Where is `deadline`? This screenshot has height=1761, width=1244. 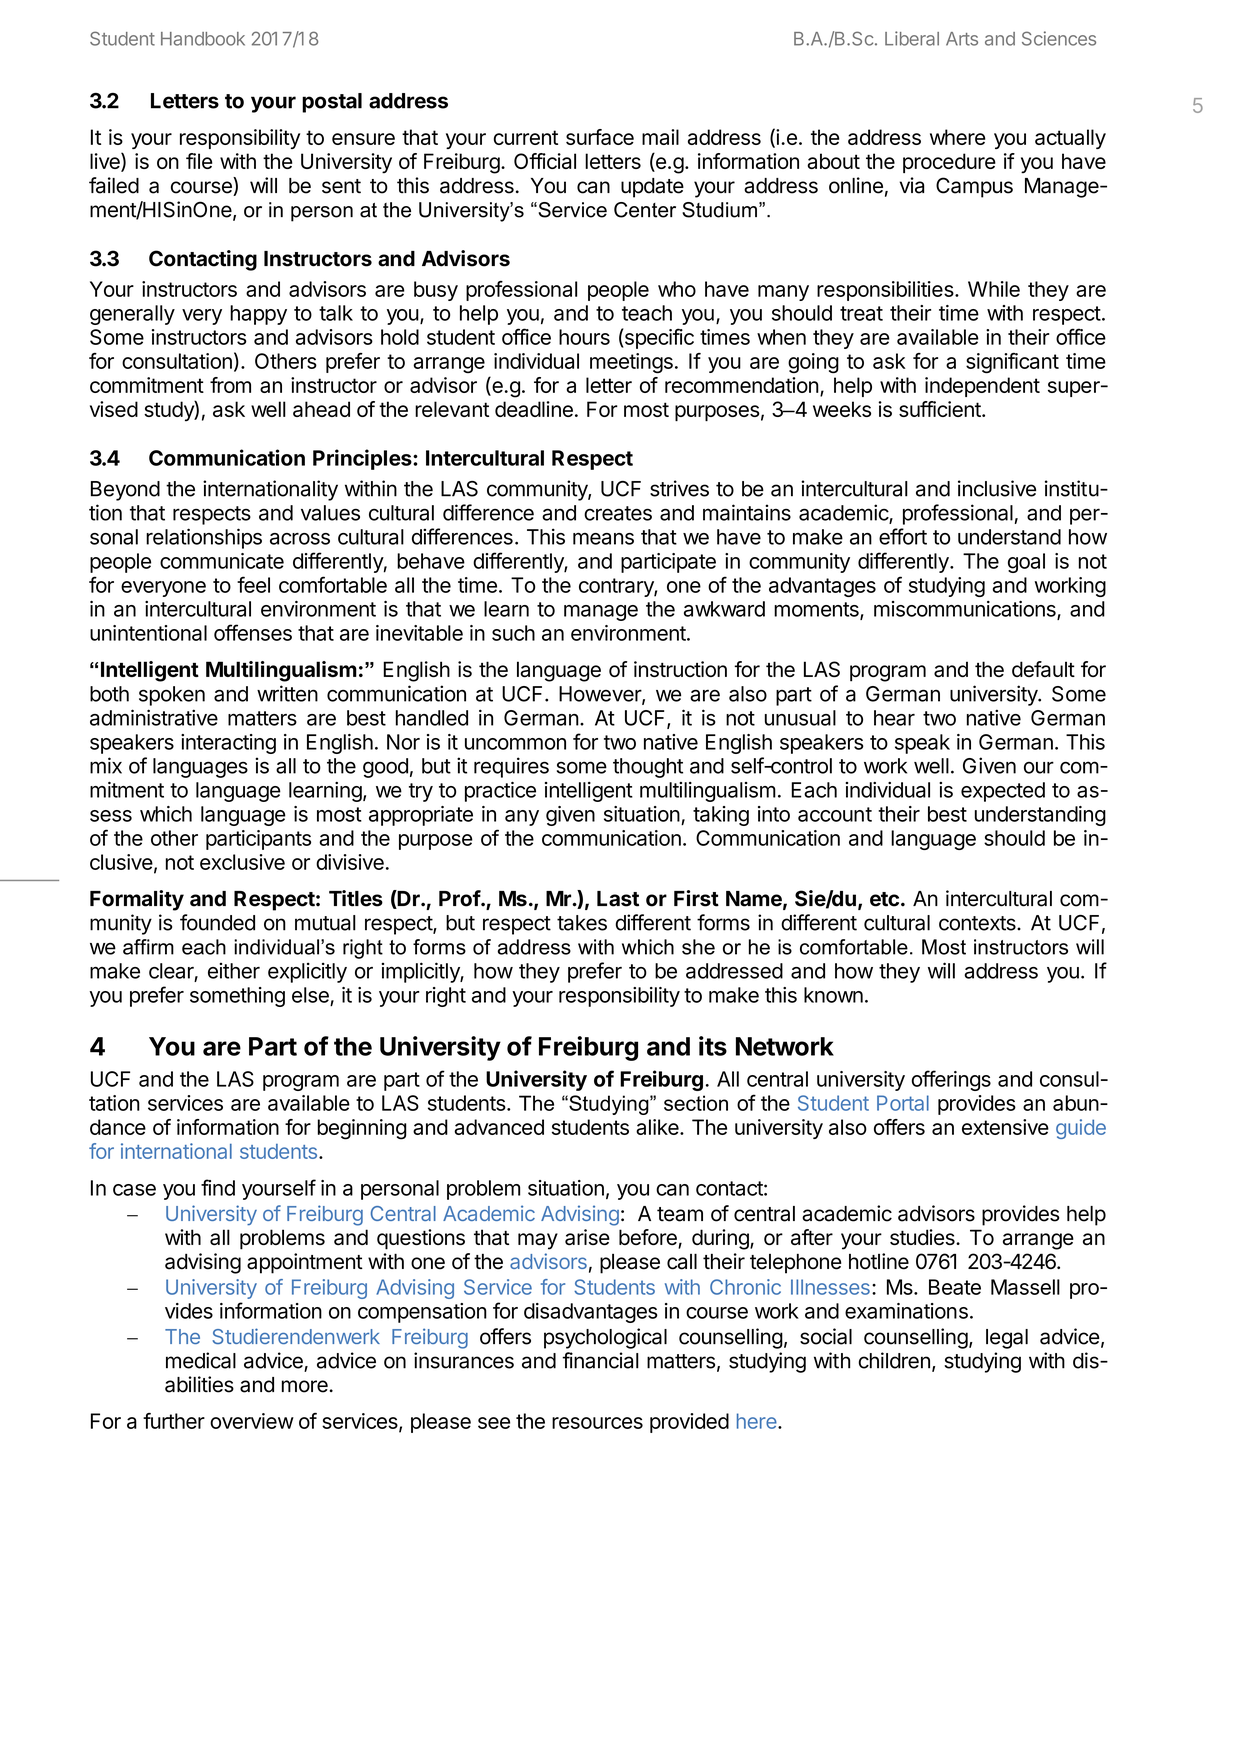 deadline is located at coordinates (534, 409).
